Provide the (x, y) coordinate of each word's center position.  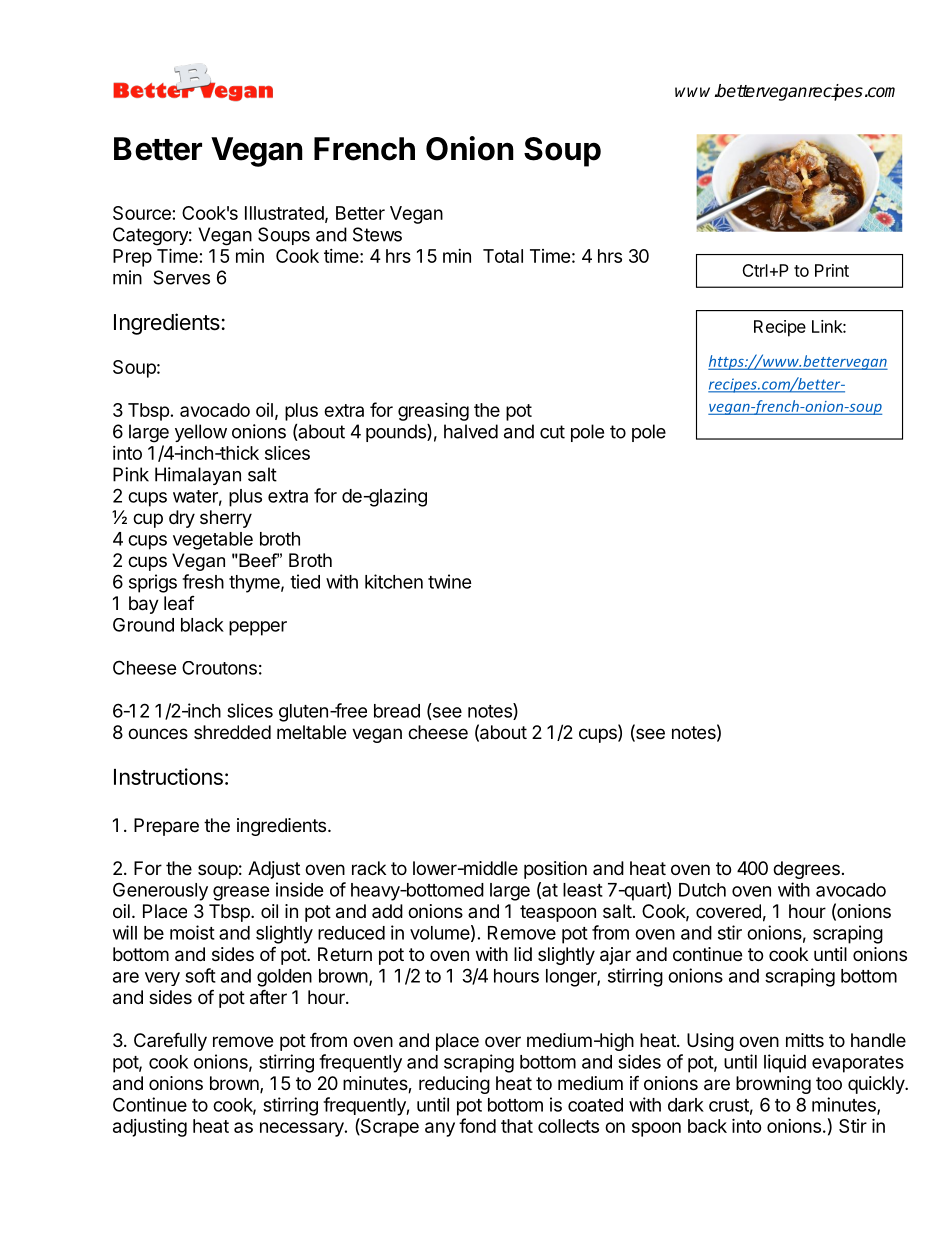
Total (503, 256)
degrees (806, 870)
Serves (181, 277)
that (517, 1126)
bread (397, 711)
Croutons (219, 668)
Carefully (170, 1041)
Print (832, 270)
